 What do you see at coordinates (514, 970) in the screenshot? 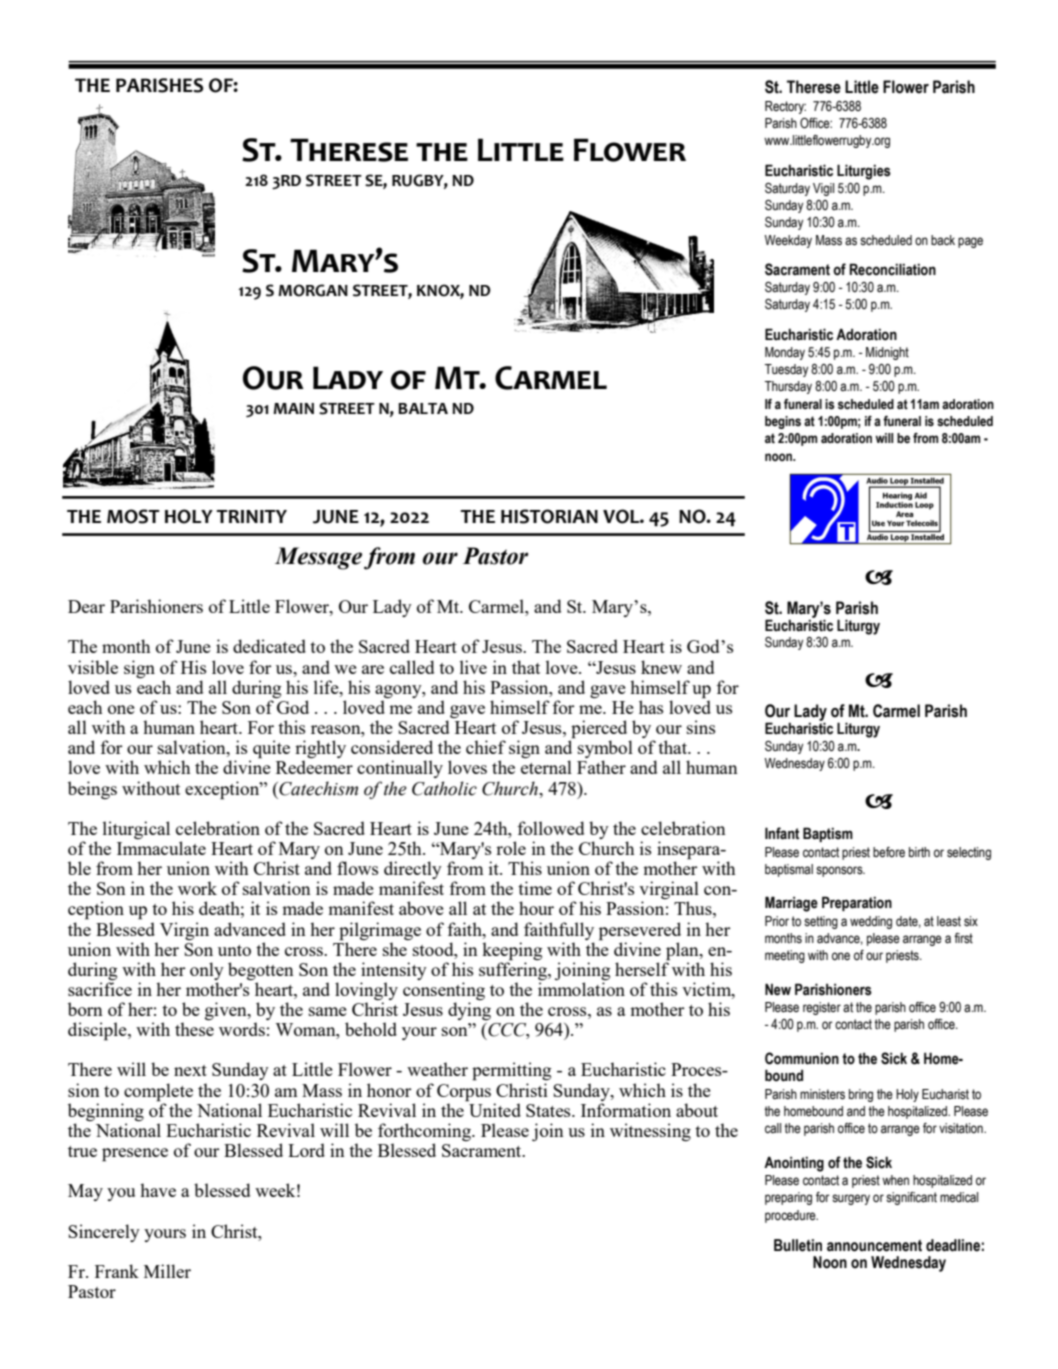
I see `suffering` at bounding box center [514, 970].
